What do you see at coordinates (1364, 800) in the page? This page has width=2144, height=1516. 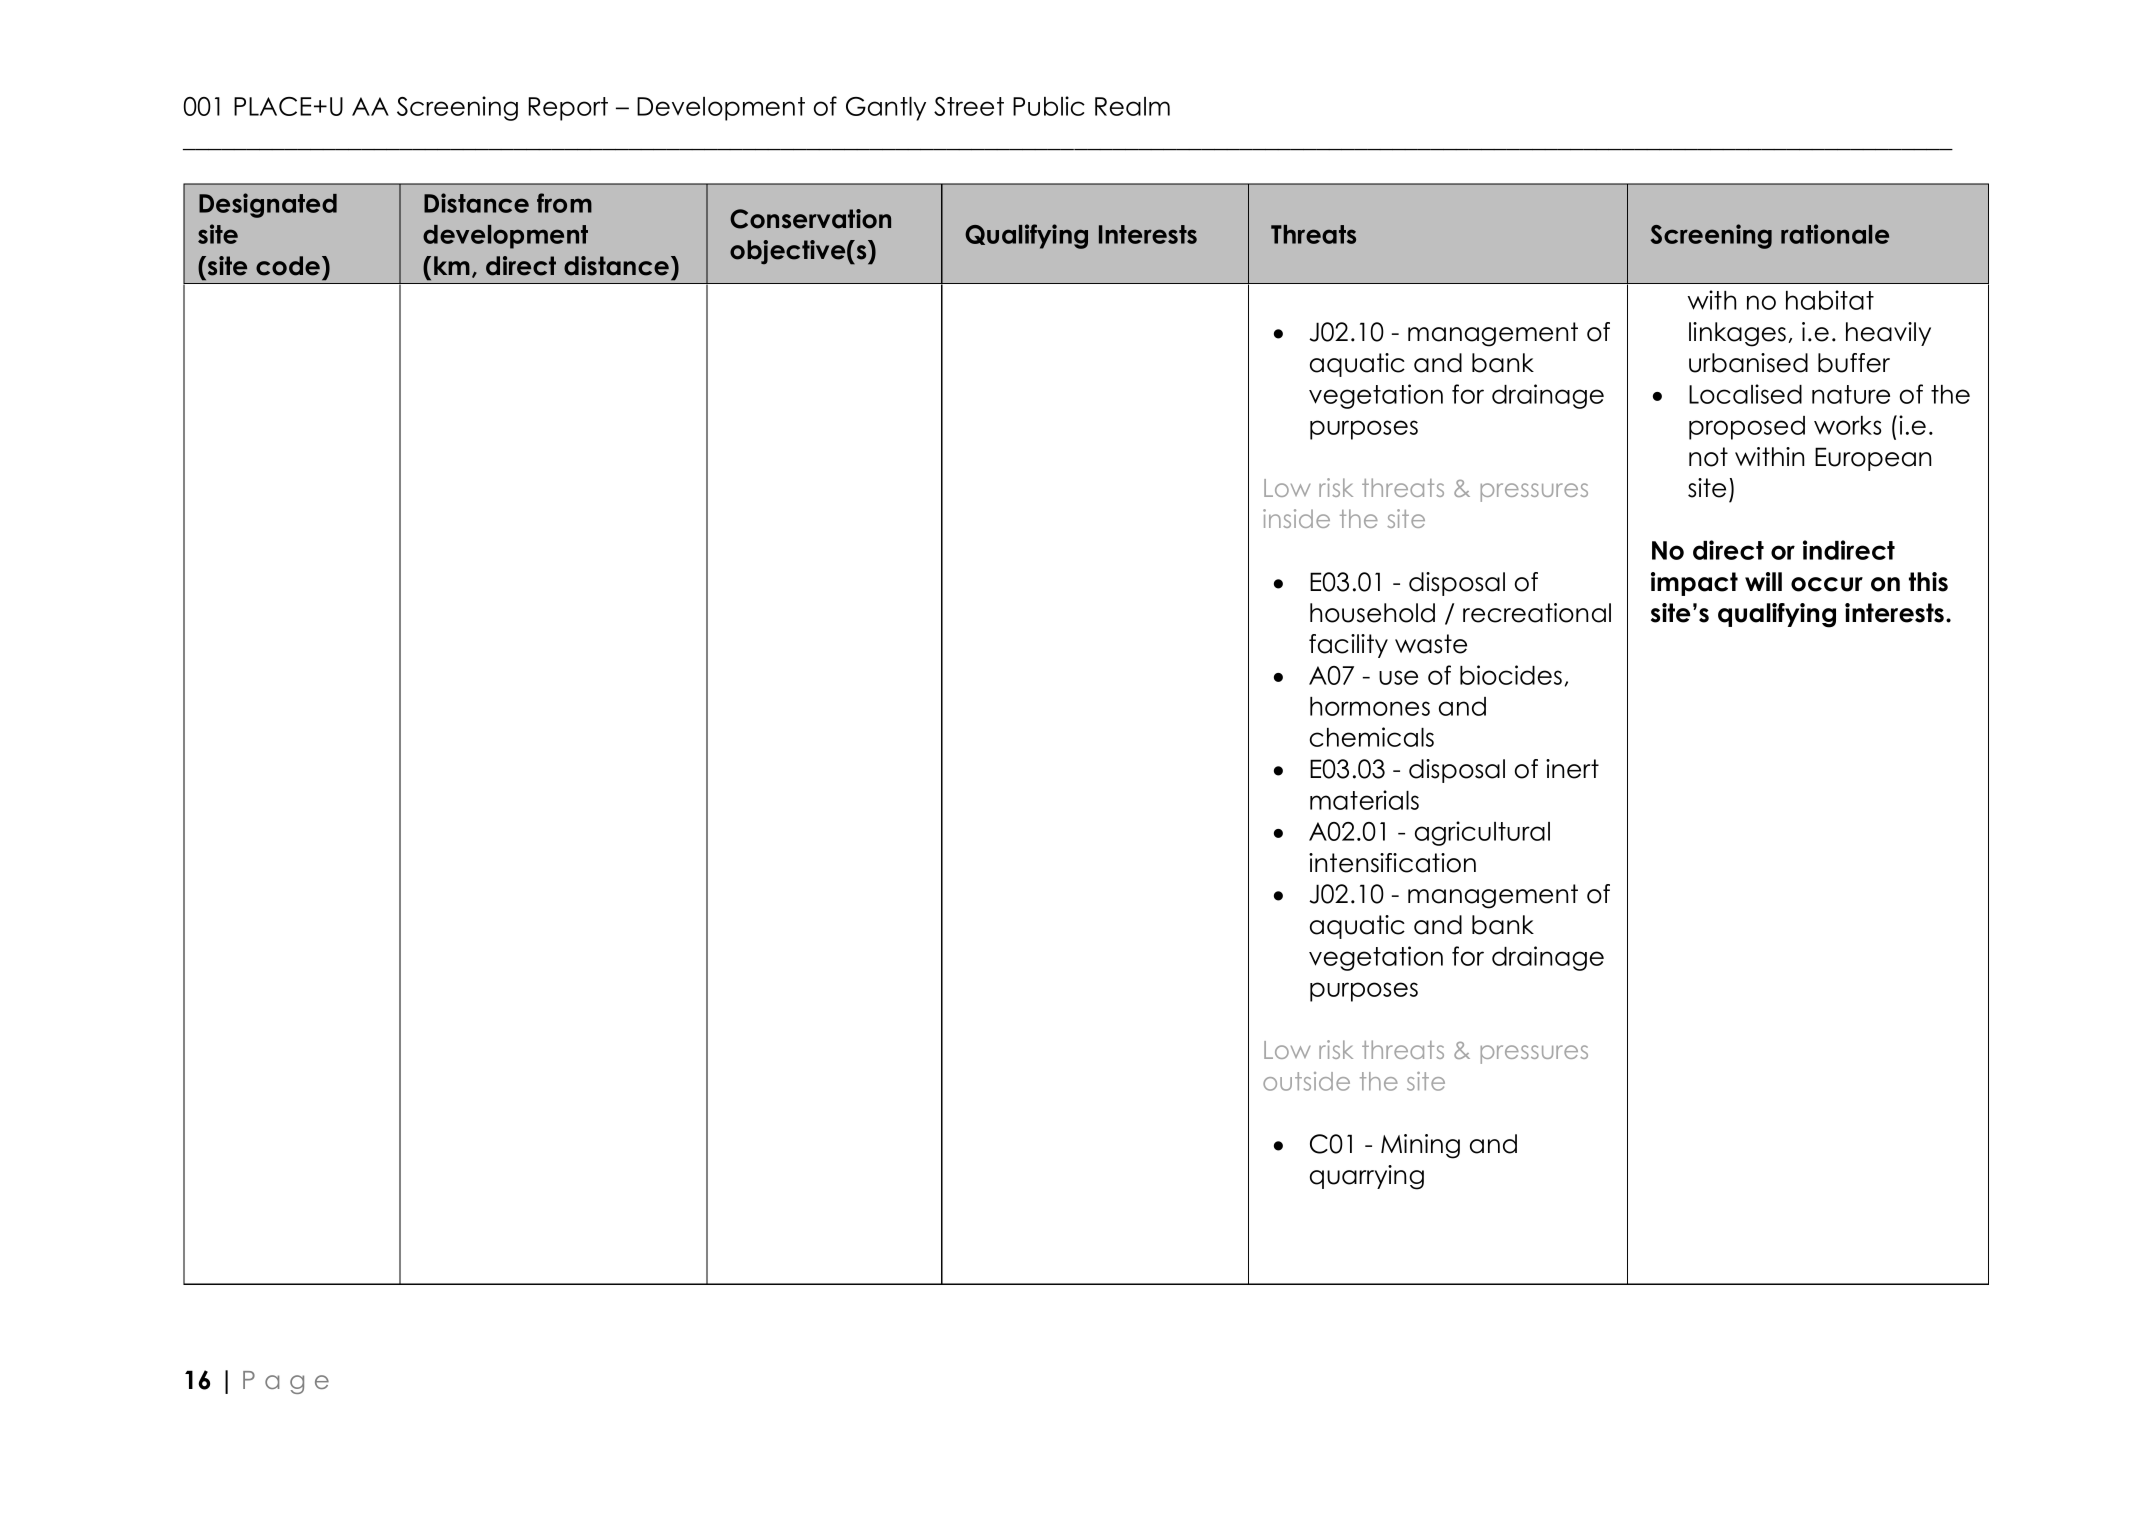 I see `materials` at bounding box center [1364, 800].
